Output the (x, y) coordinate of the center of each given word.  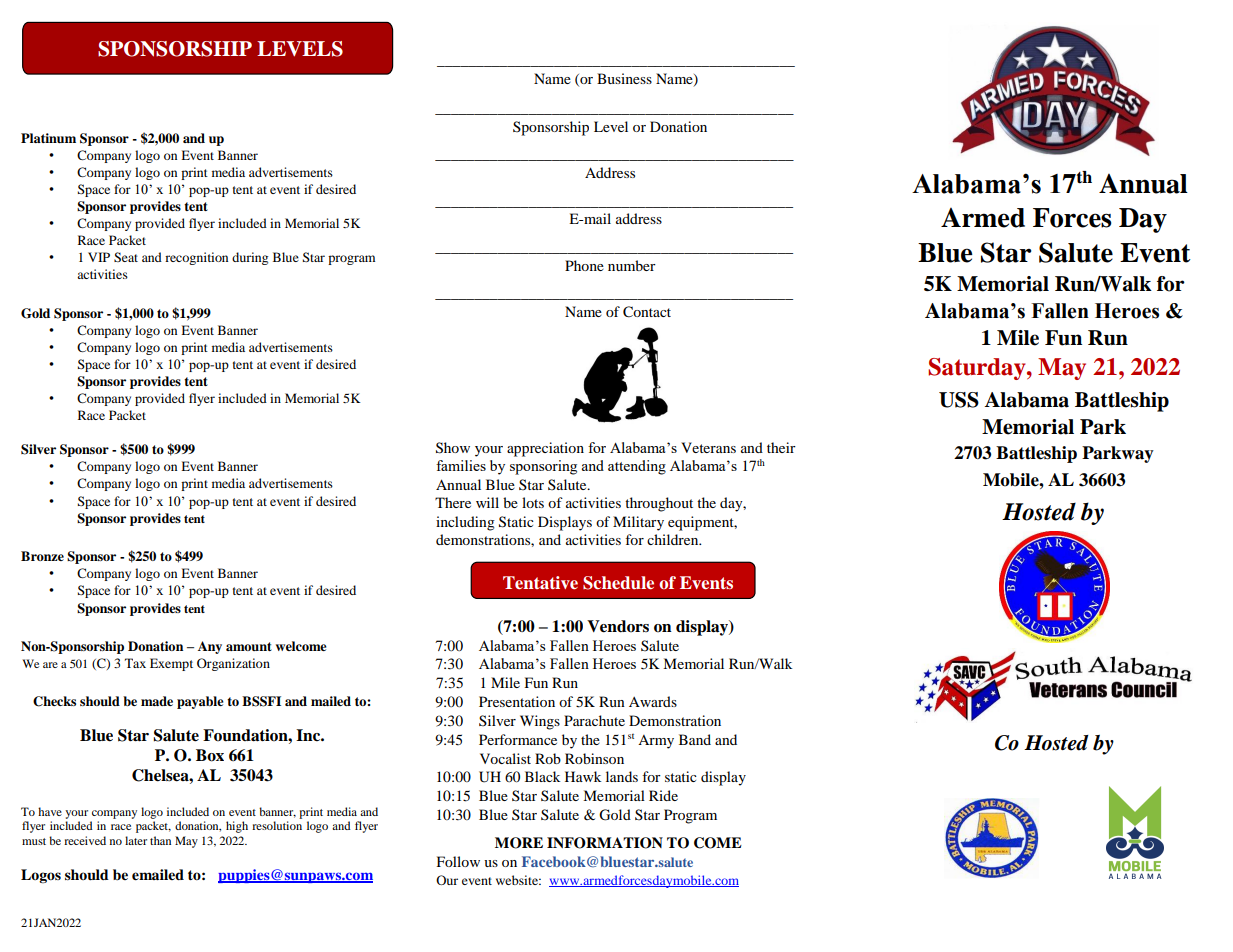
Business (624, 78)
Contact (647, 312)
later (136, 840)
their (781, 447)
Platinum (48, 138)
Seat (126, 257)
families (461, 465)
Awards (653, 701)
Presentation (517, 701)
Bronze (42, 556)
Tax (135, 663)
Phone (584, 265)
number (632, 265)
